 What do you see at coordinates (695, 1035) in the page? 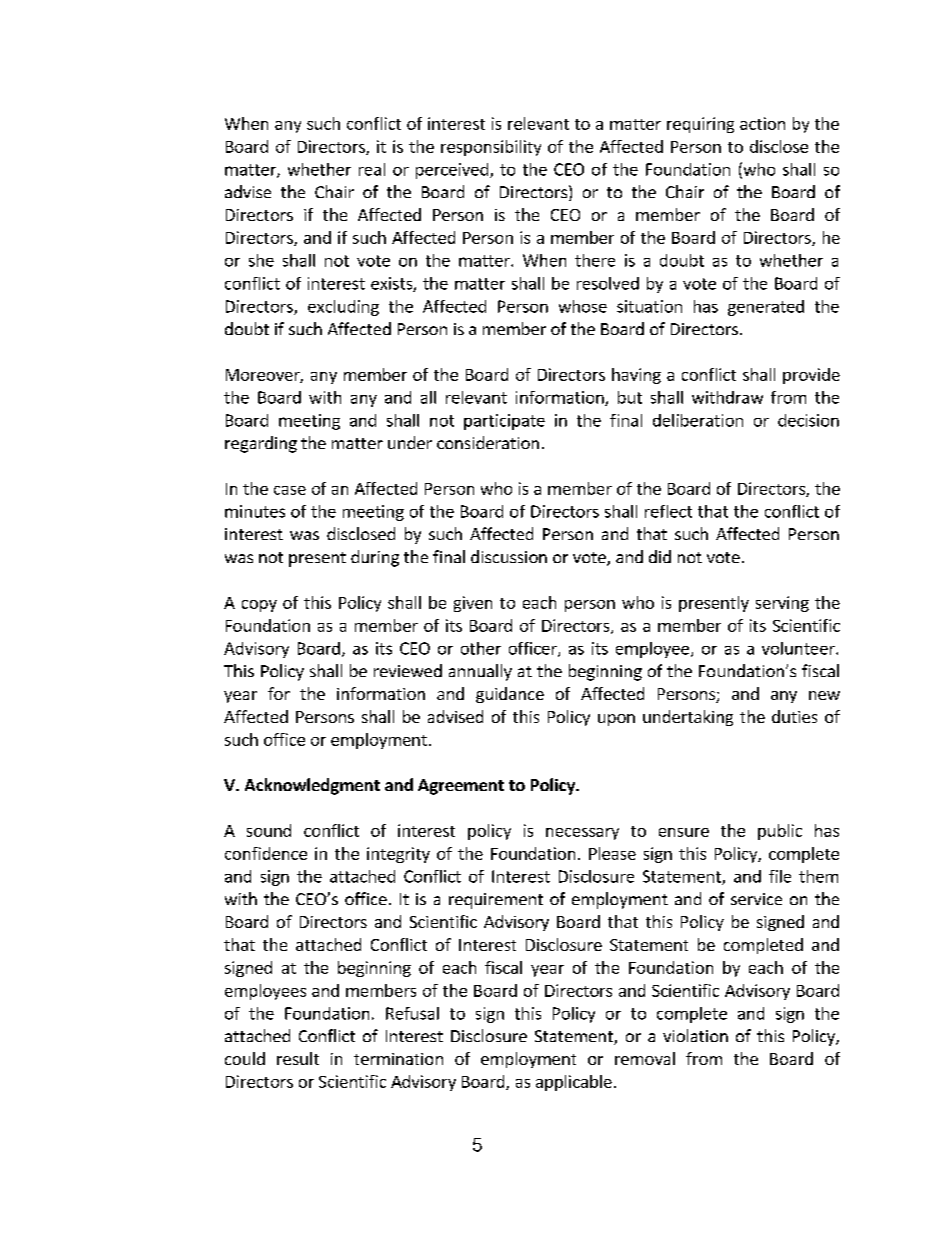
I see `violation` at bounding box center [695, 1035].
